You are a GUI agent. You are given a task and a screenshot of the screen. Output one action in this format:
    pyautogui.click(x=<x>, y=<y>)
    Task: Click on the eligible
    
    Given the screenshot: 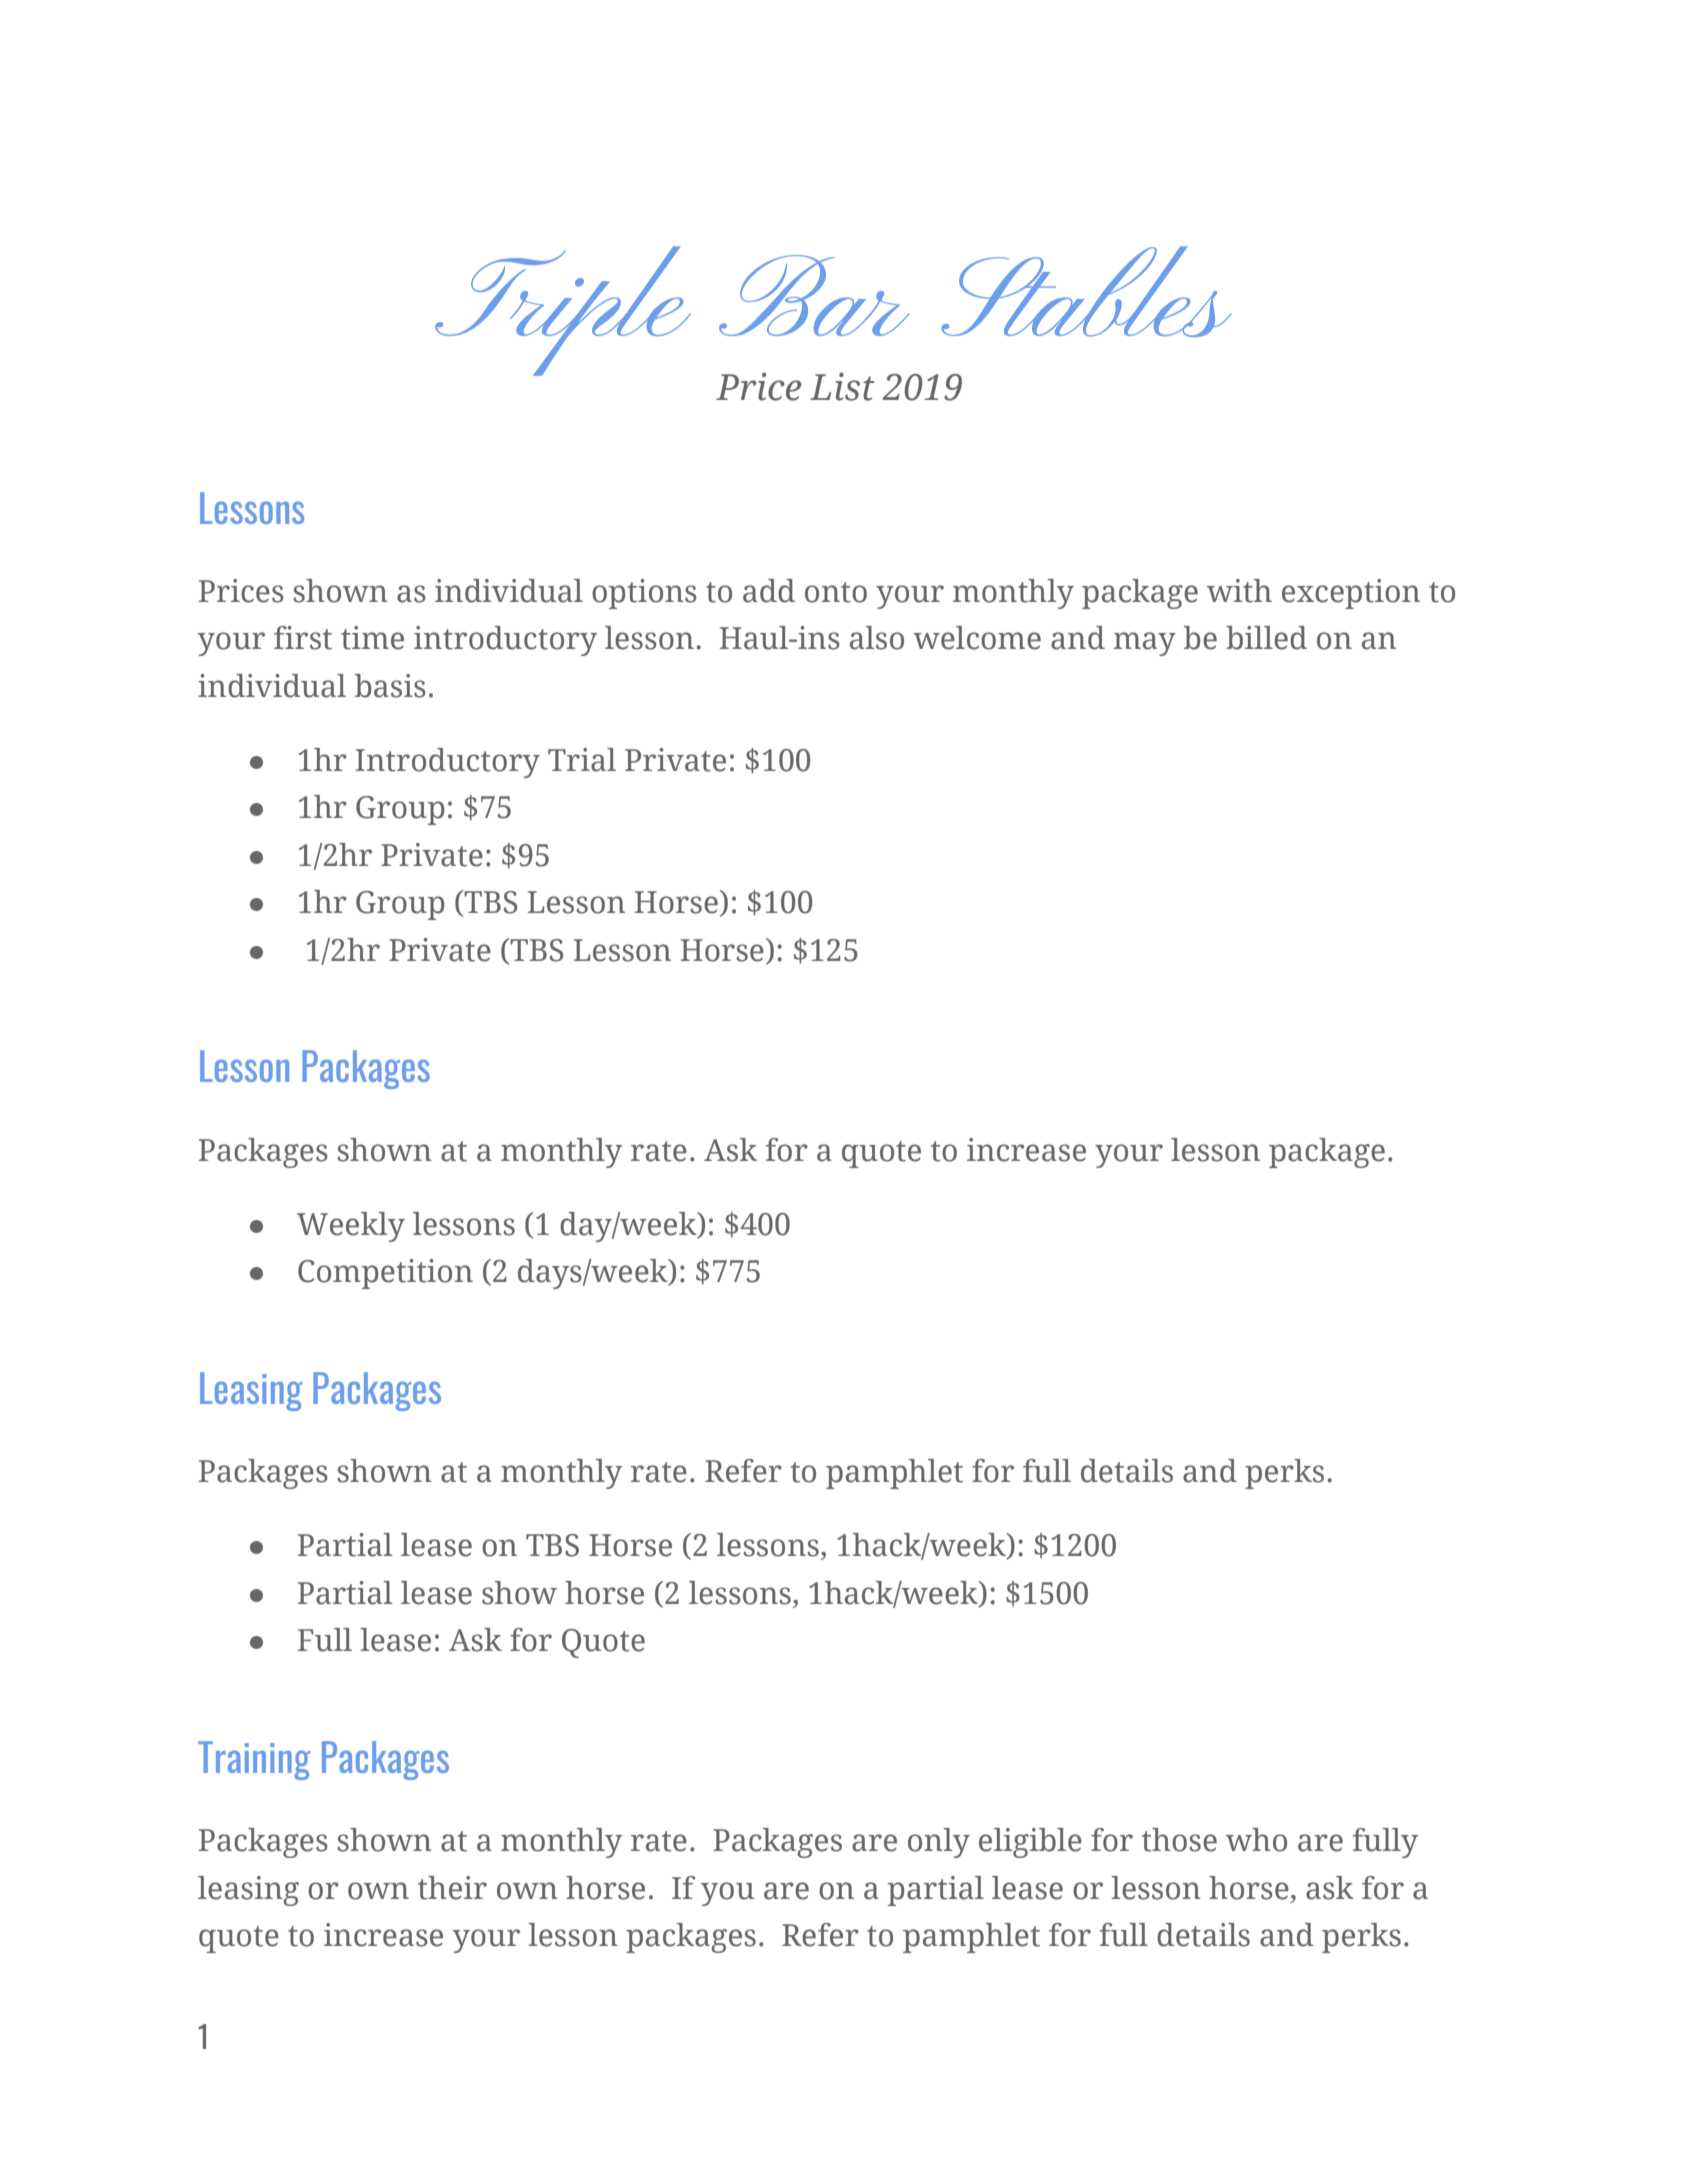 What is the action you would take?
    pyautogui.click(x=1030, y=1843)
